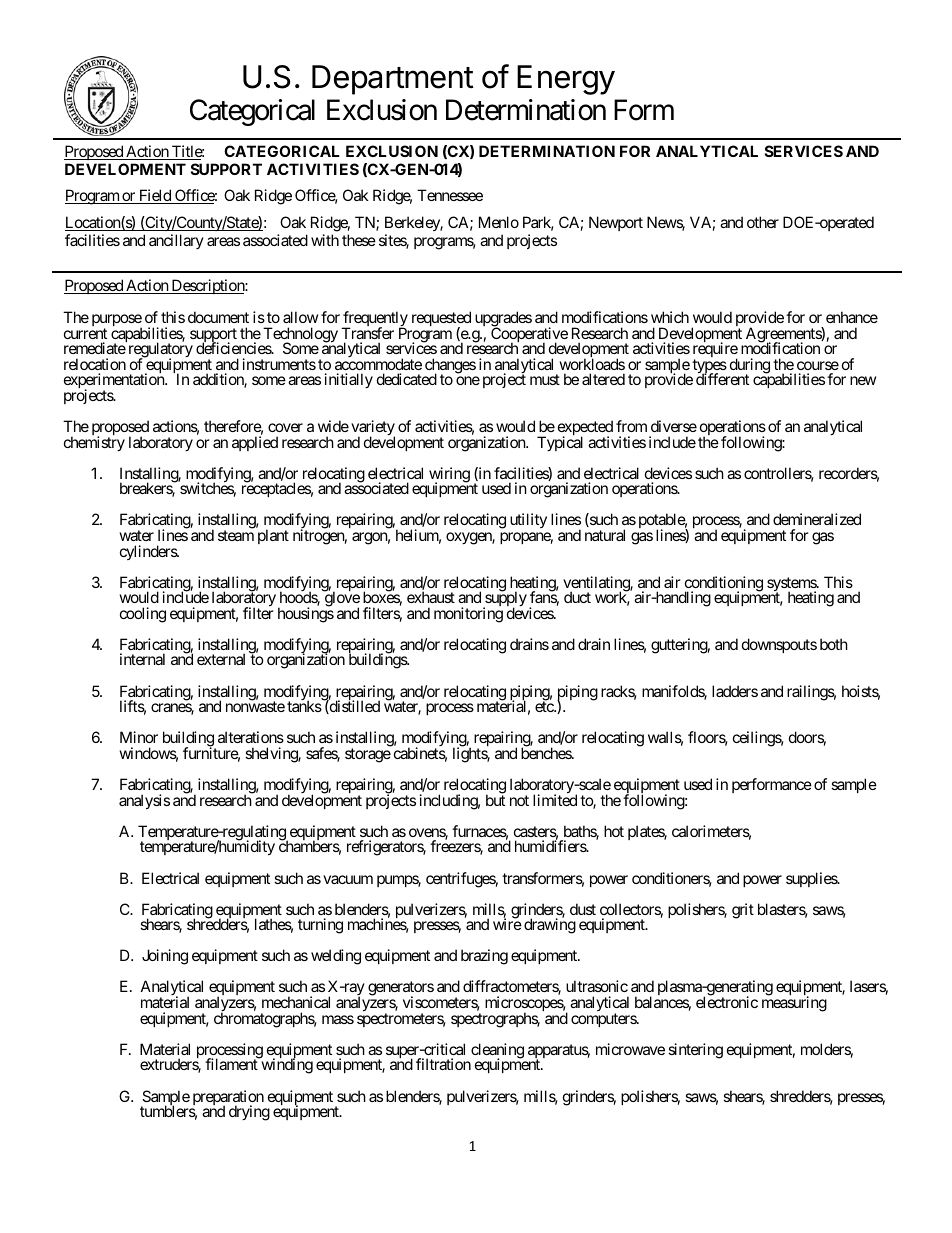  I want to click on analysis, so click(144, 801).
